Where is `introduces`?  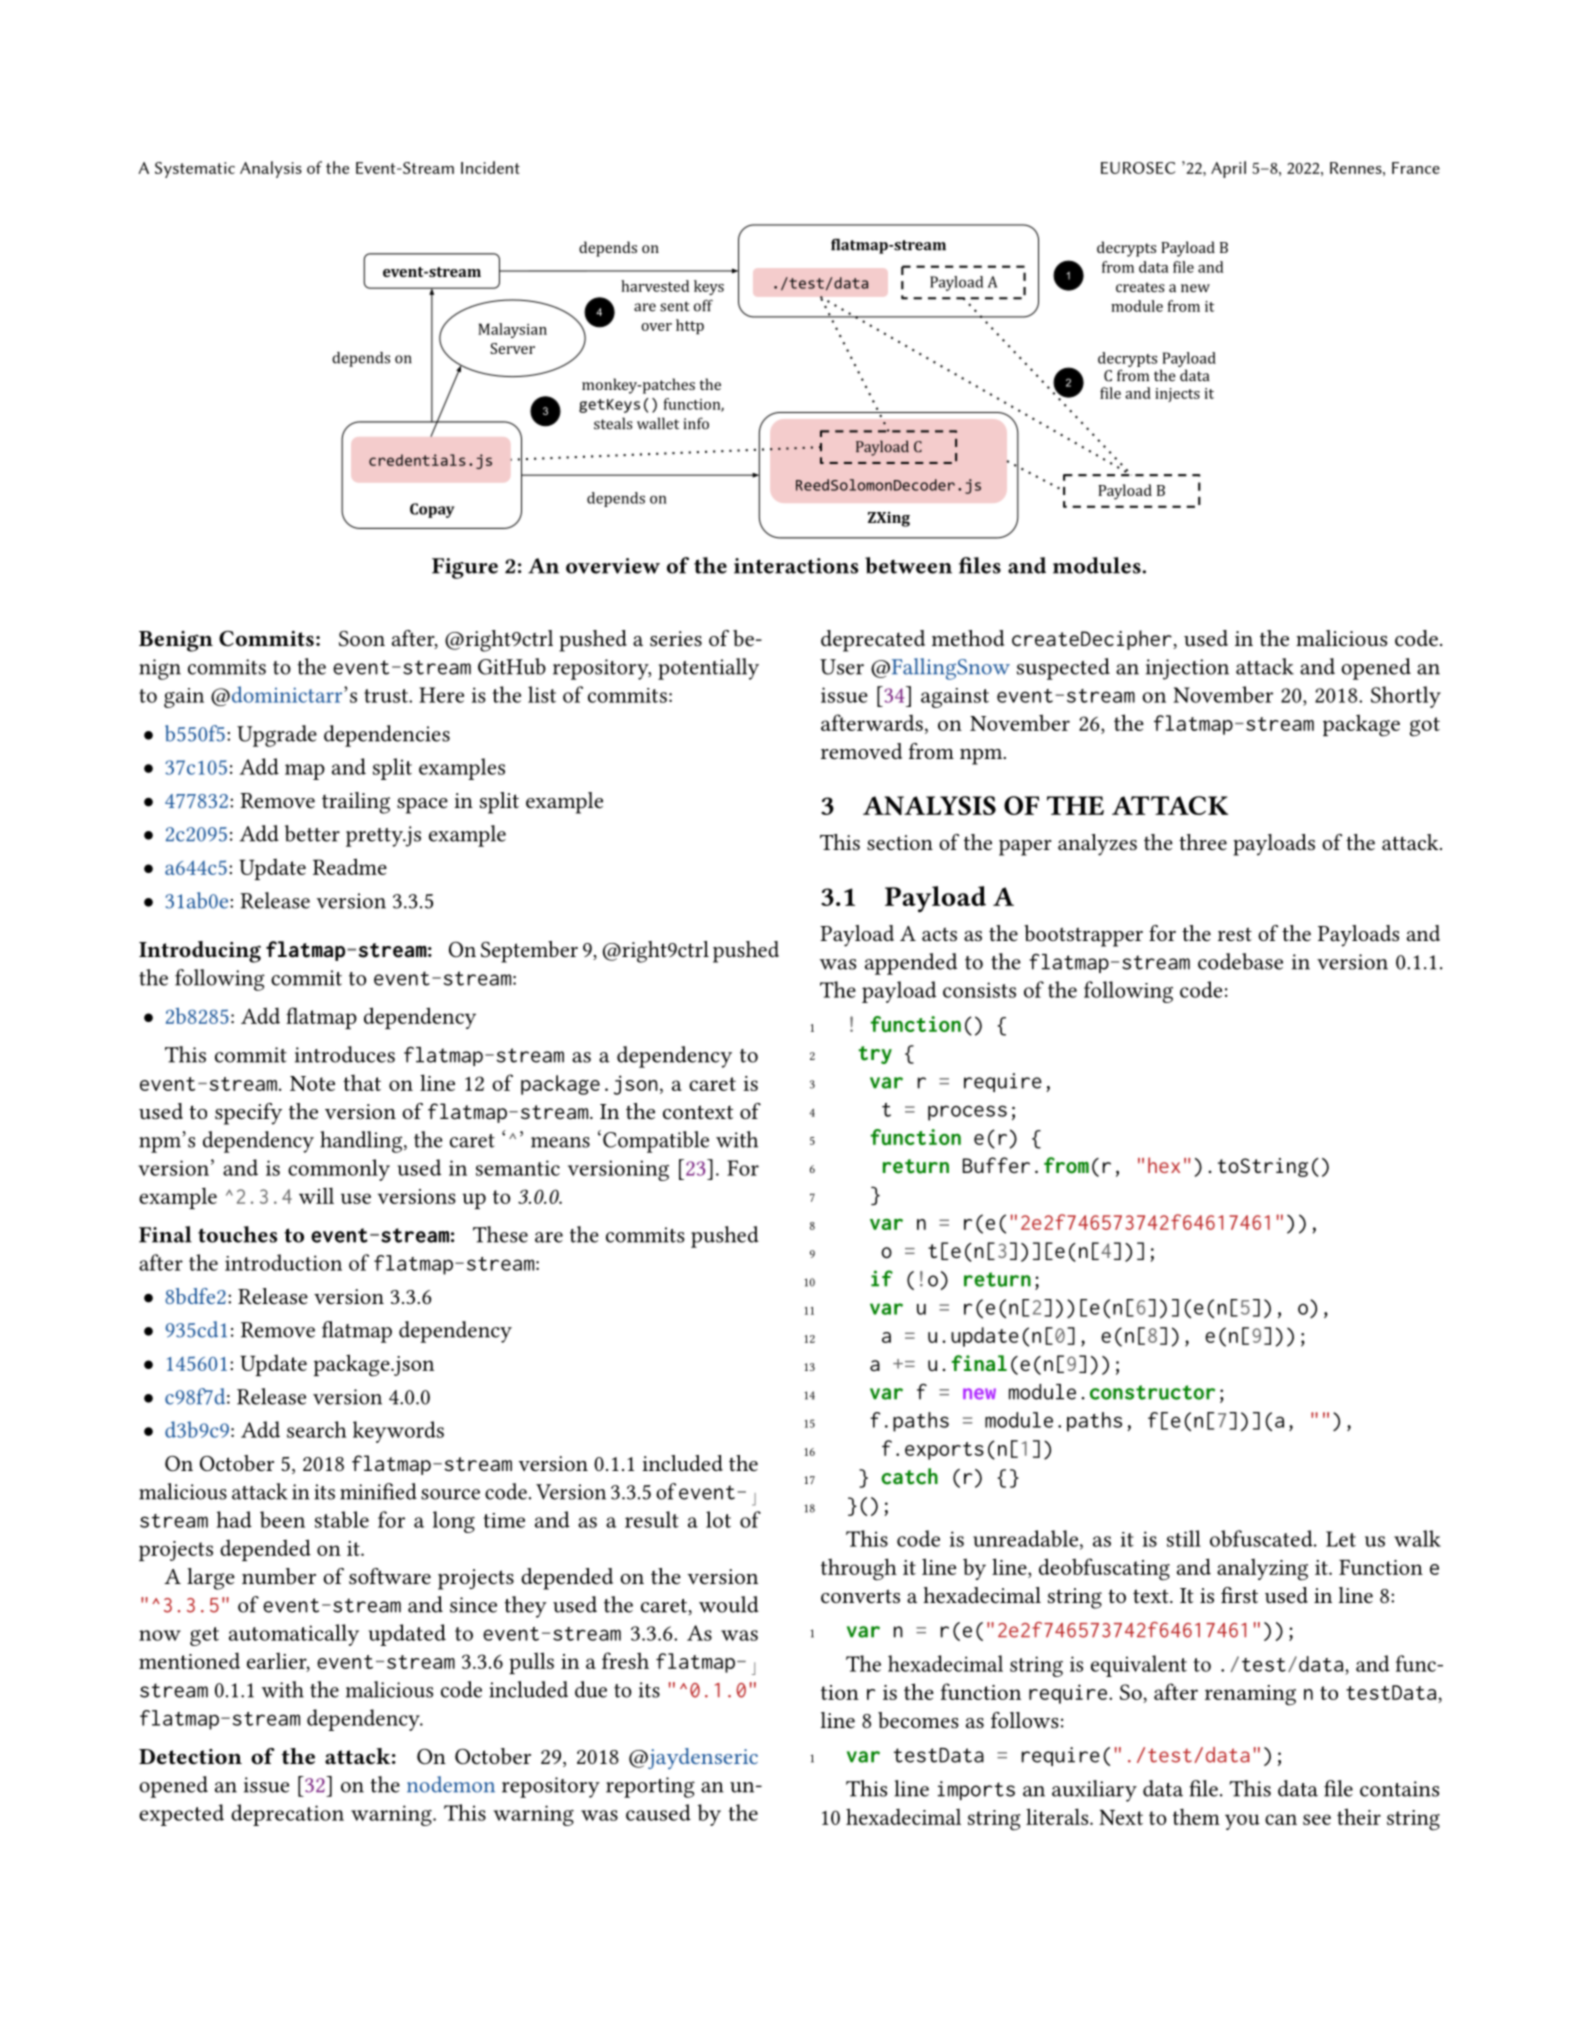
introduces is located at coordinates (345, 1054).
